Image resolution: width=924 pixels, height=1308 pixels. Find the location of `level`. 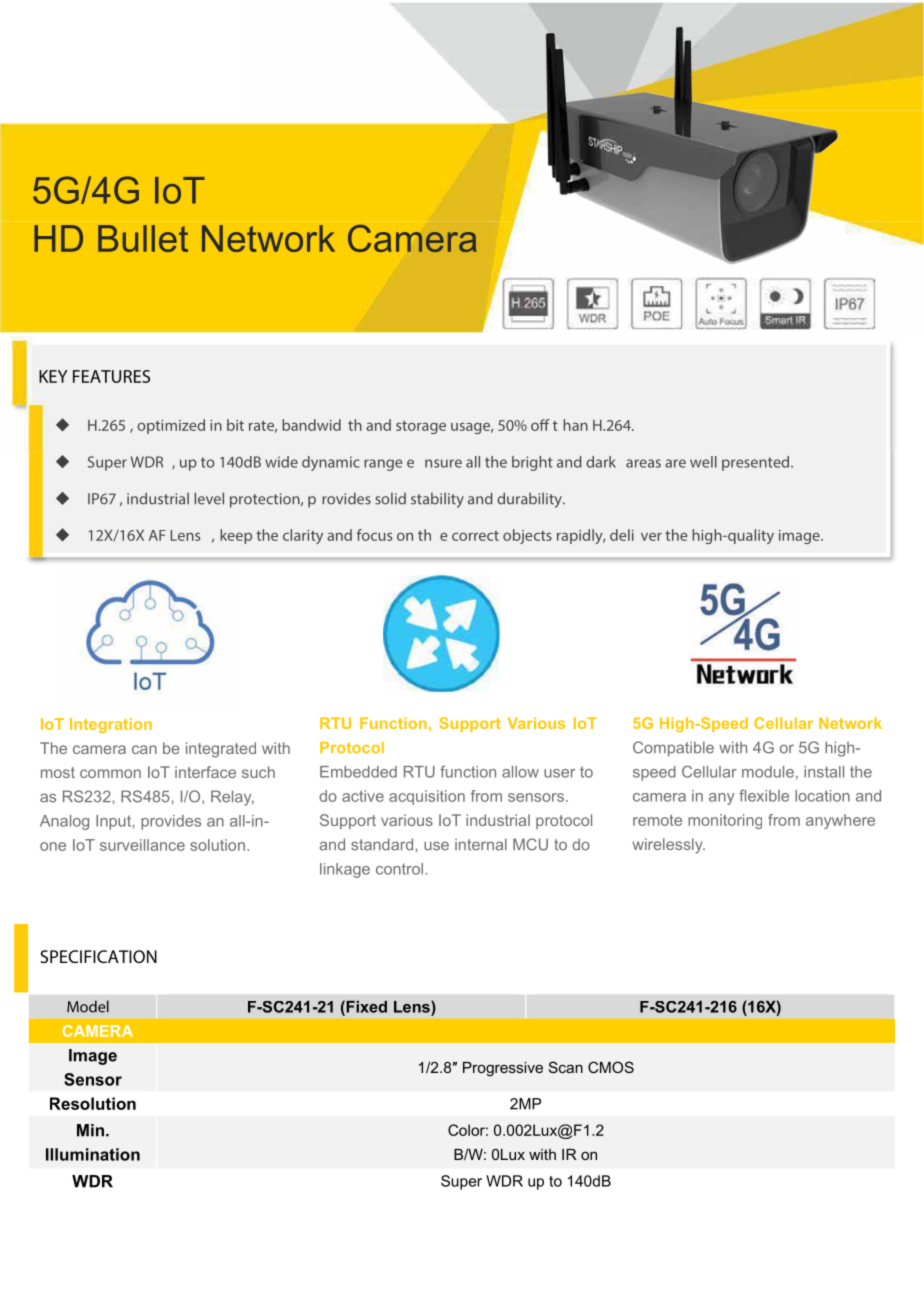

level is located at coordinates (209, 498).
